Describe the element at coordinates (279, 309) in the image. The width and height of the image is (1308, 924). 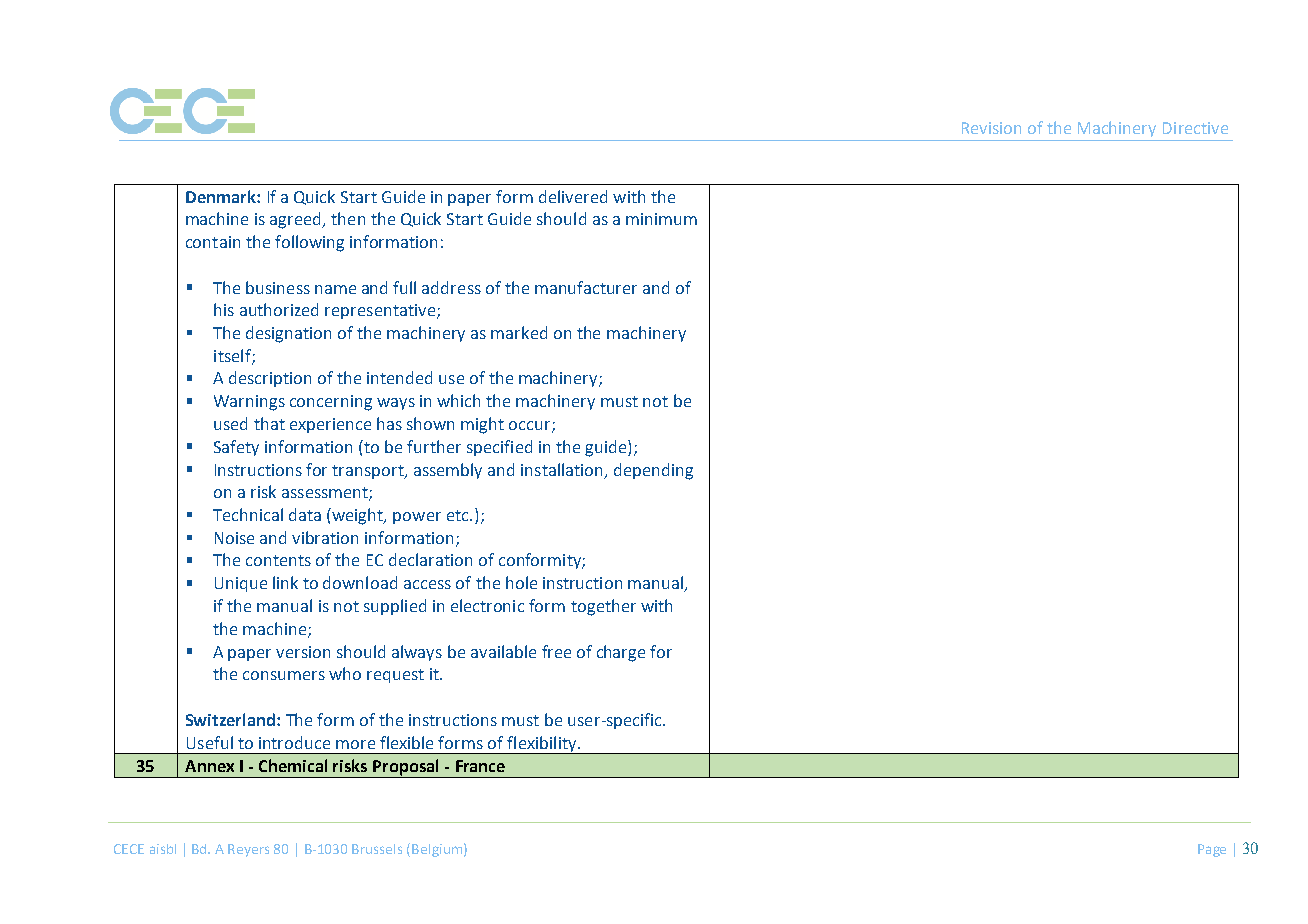
I see `authorized` at that location.
